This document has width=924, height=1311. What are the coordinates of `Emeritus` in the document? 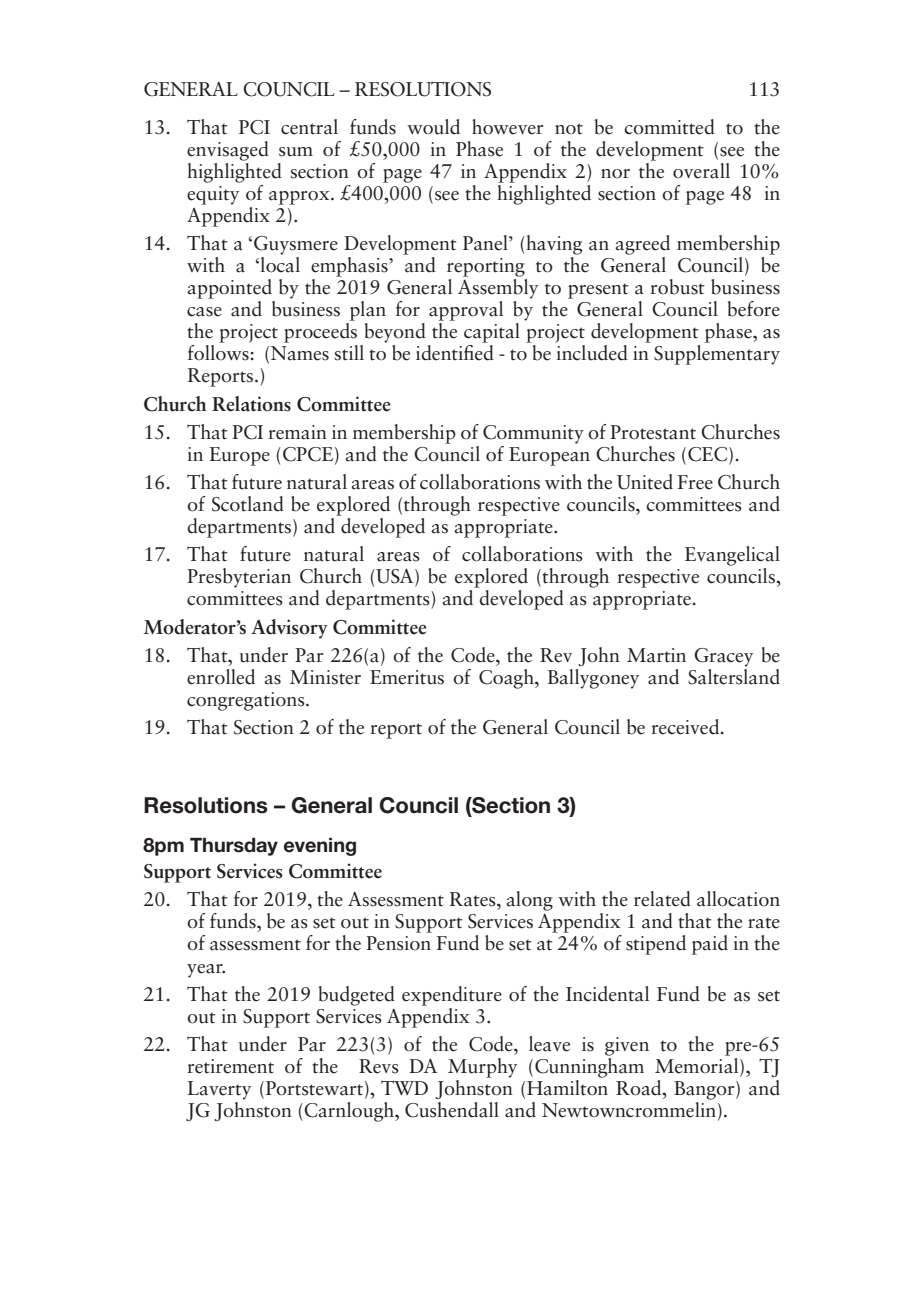 It's located at (407, 677).
